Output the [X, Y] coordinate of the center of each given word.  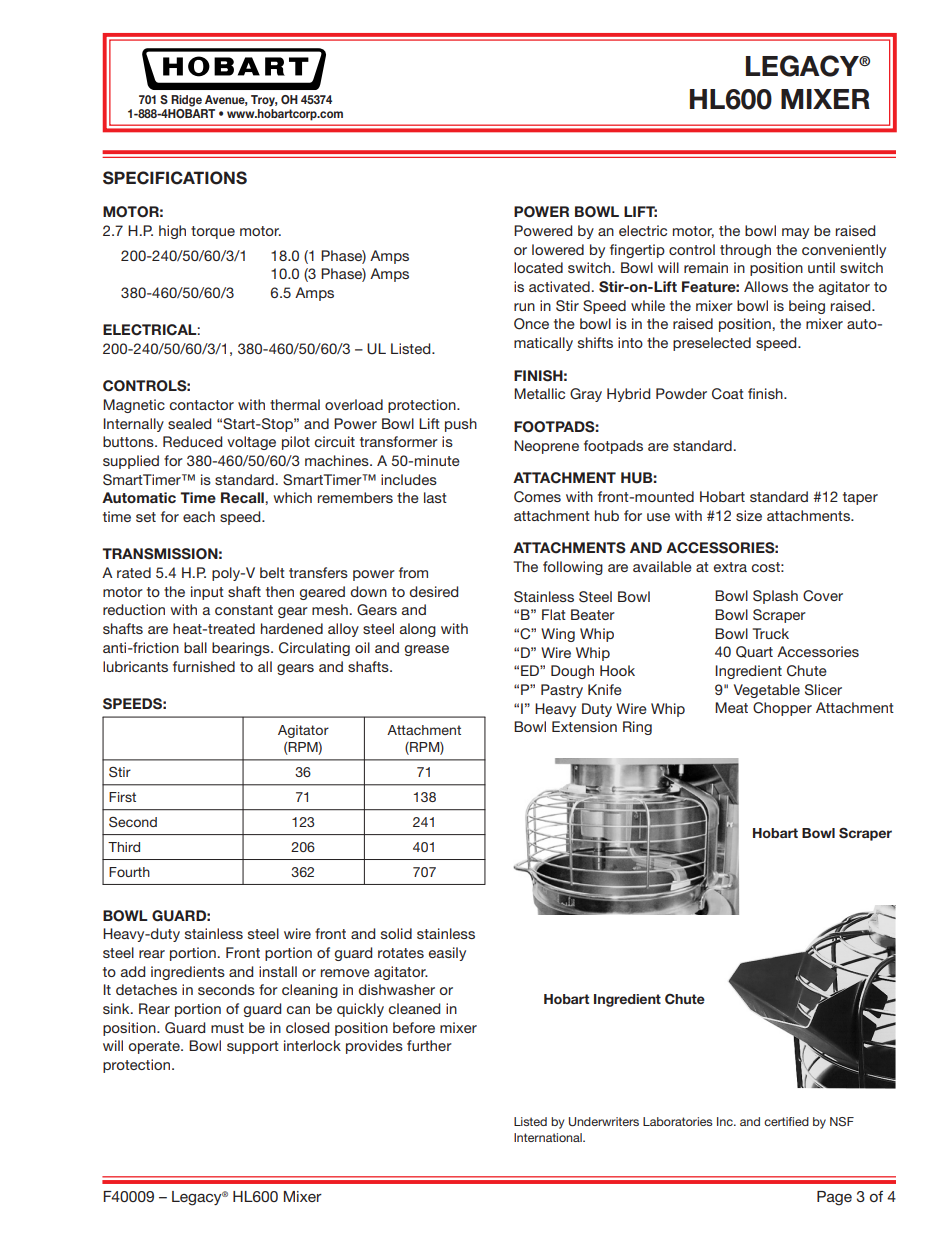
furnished [204, 666]
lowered [558, 249]
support [253, 1047]
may [795, 233]
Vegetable [767, 691]
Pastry [562, 691]
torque [213, 232]
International [549, 1137]
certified [786, 1121]
